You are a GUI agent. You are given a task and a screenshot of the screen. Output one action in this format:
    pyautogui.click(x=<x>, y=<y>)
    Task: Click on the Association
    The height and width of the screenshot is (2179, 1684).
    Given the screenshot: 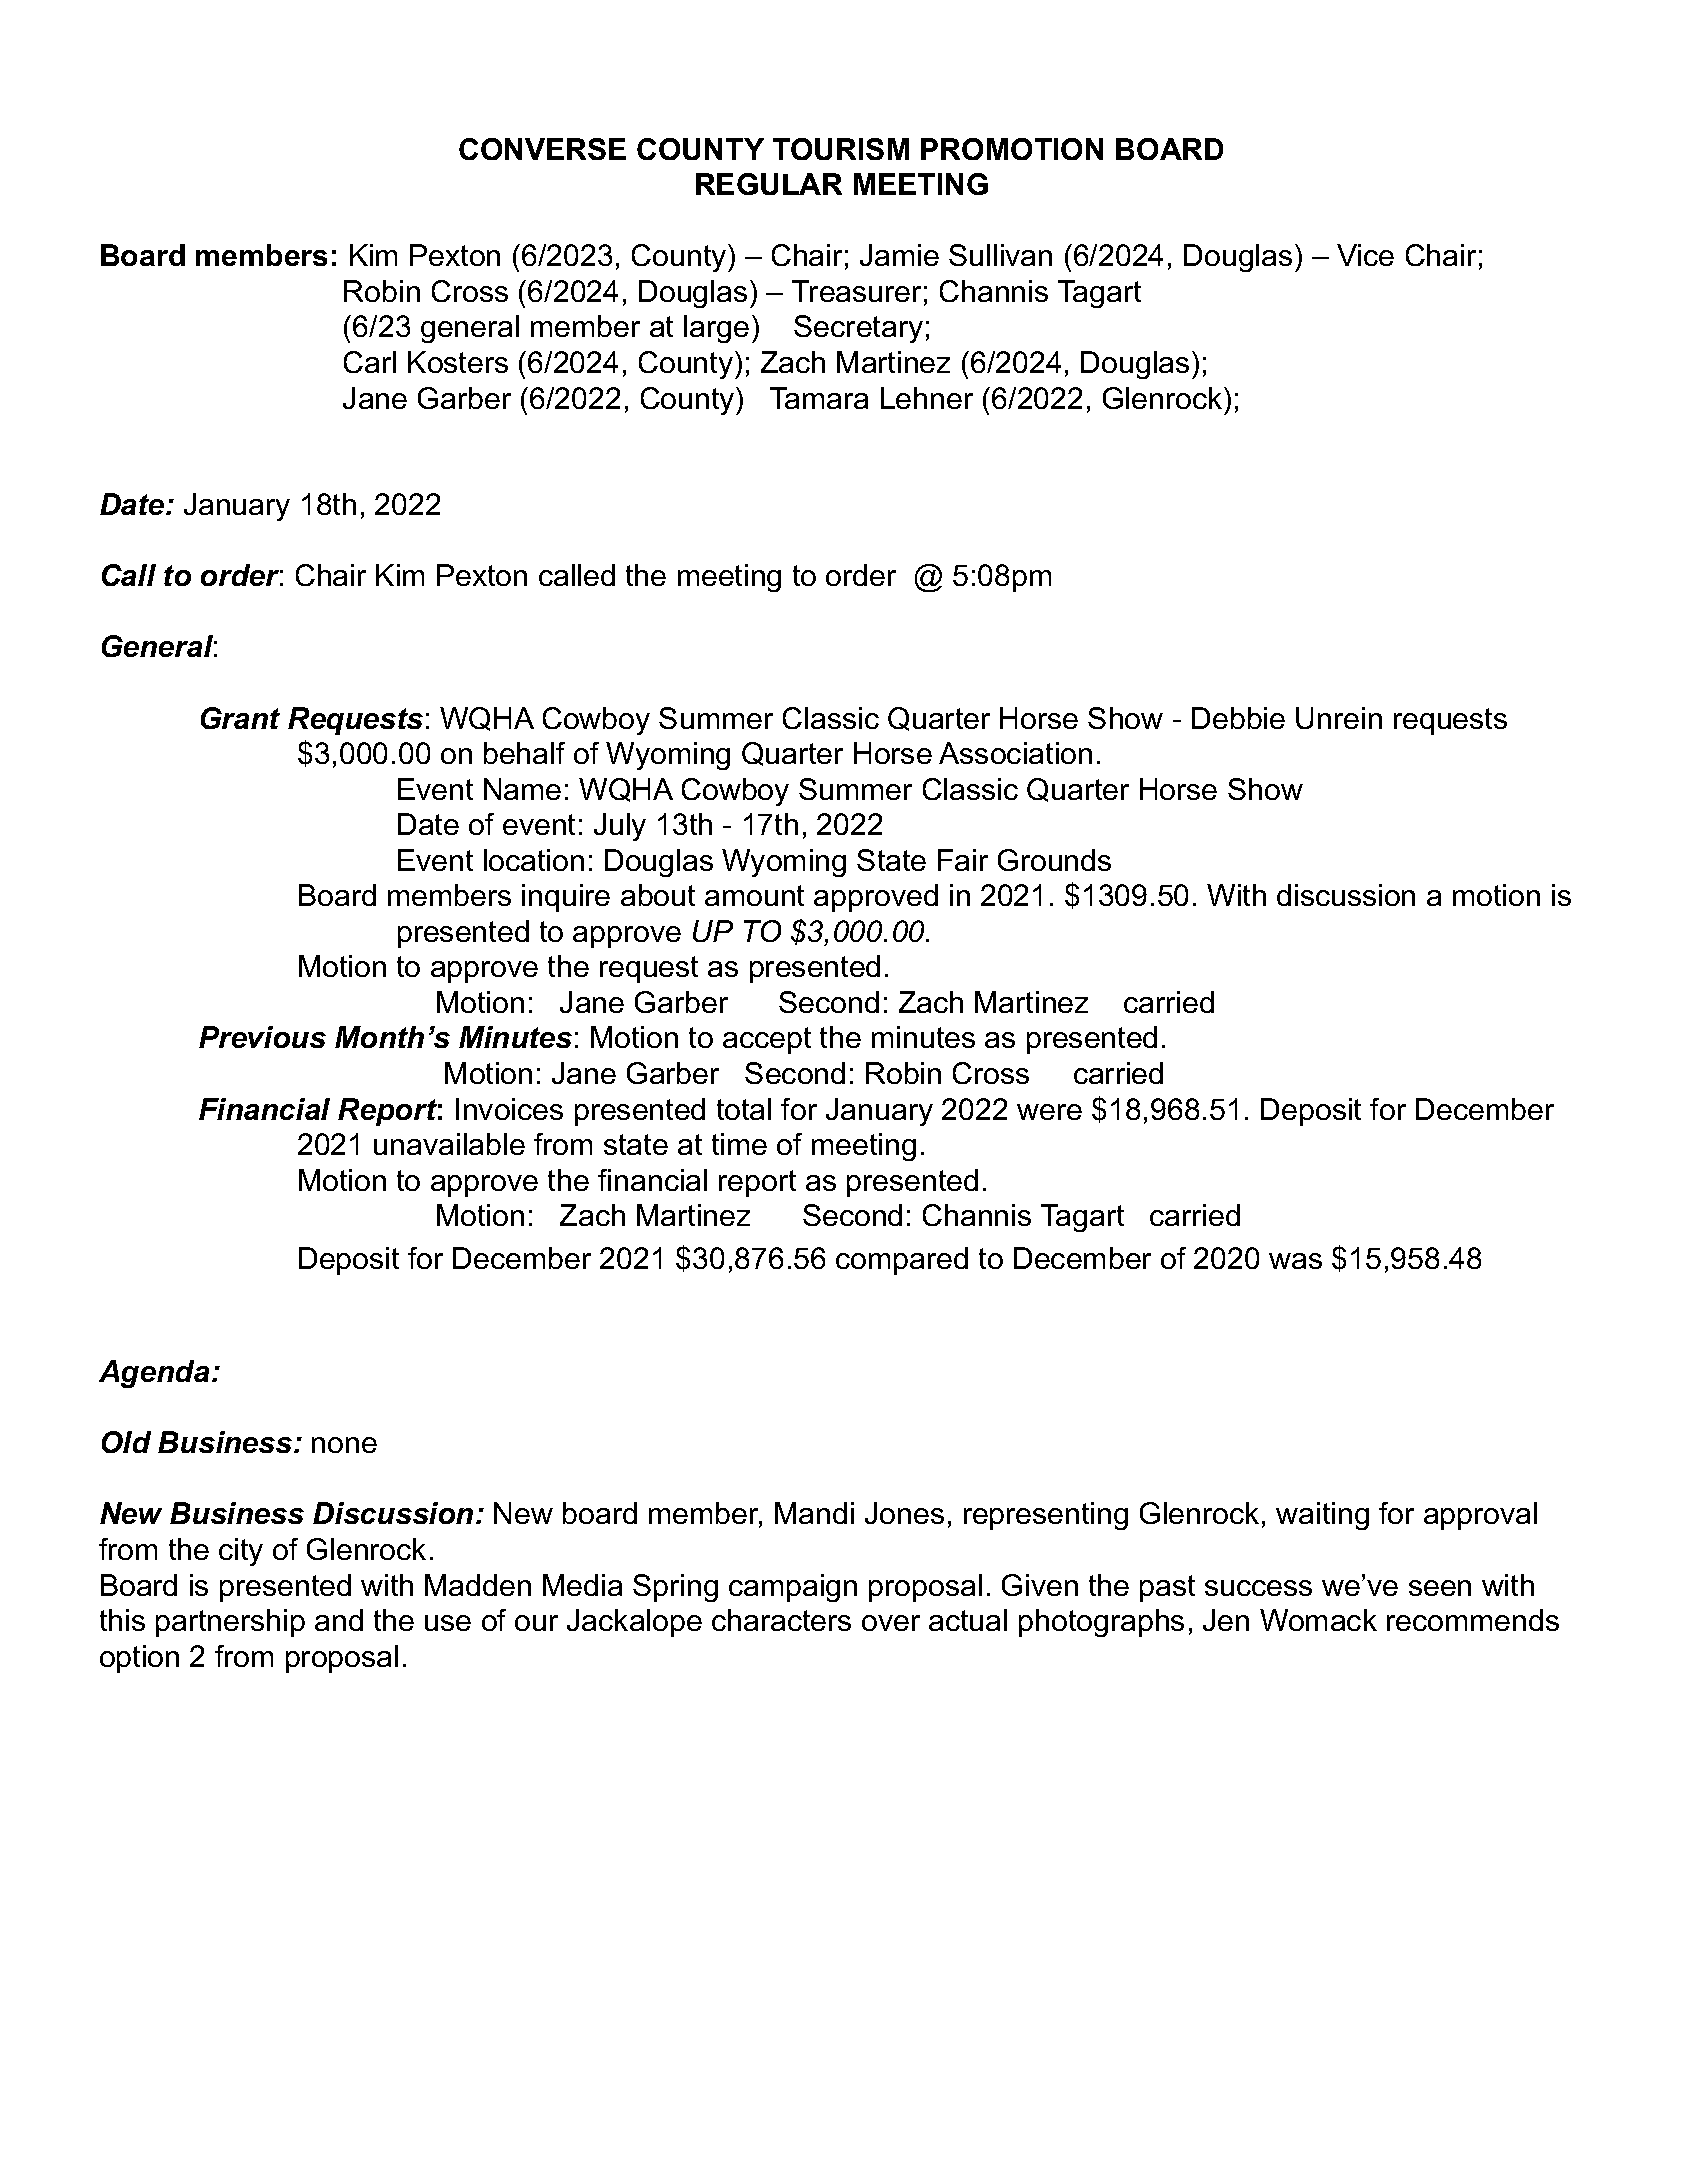 What is the action you would take?
    pyautogui.click(x=1015, y=753)
